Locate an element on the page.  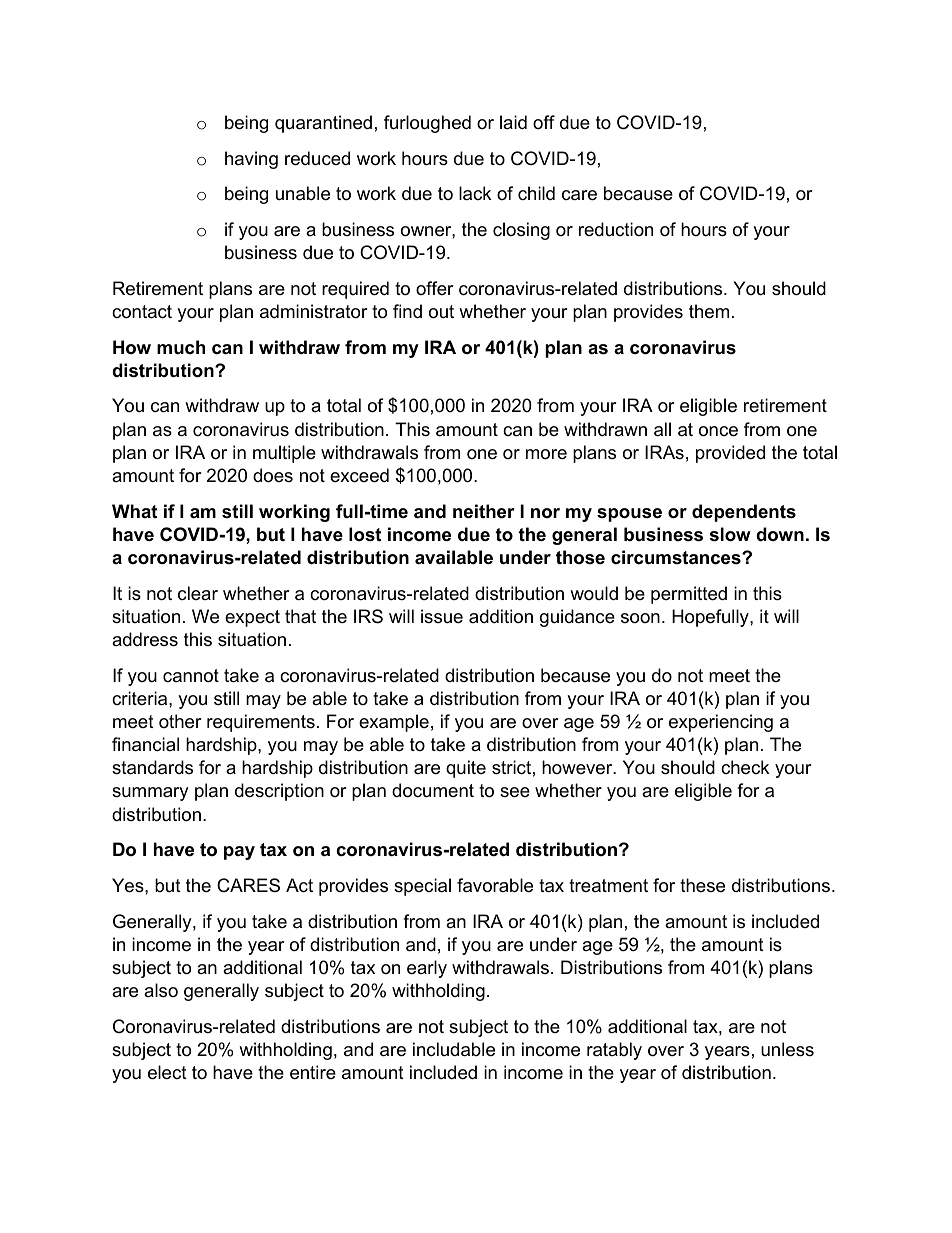
pay is located at coordinates (239, 853).
